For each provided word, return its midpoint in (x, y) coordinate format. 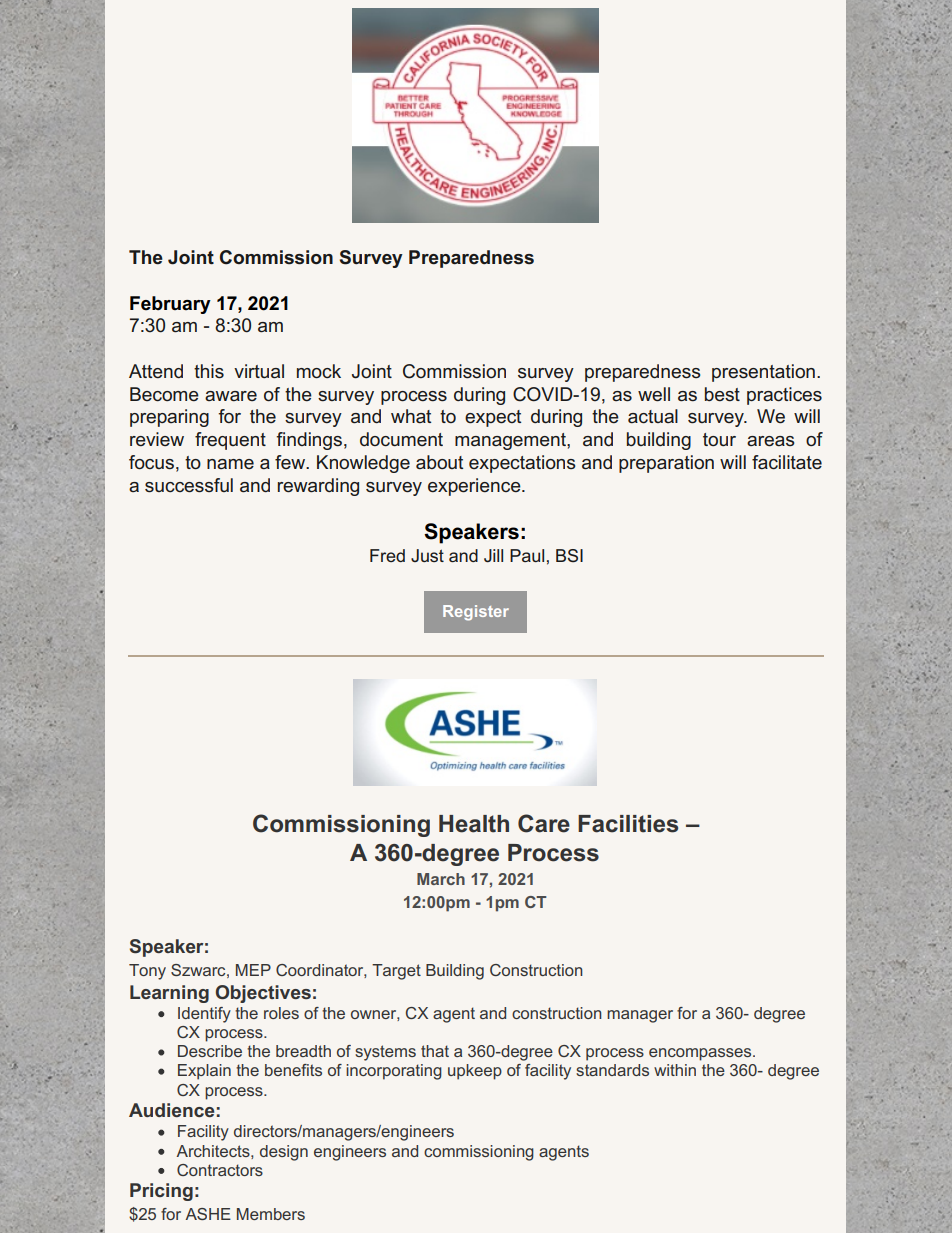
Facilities (628, 824)
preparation (666, 464)
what (411, 416)
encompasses (701, 1054)
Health (474, 824)
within (675, 1070)
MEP (253, 970)
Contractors (220, 1170)
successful (189, 485)
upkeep (475, 1072)
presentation (763, 373)
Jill (493, 555)
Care (544, 823)
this (209, 371)
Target (396, 972)
